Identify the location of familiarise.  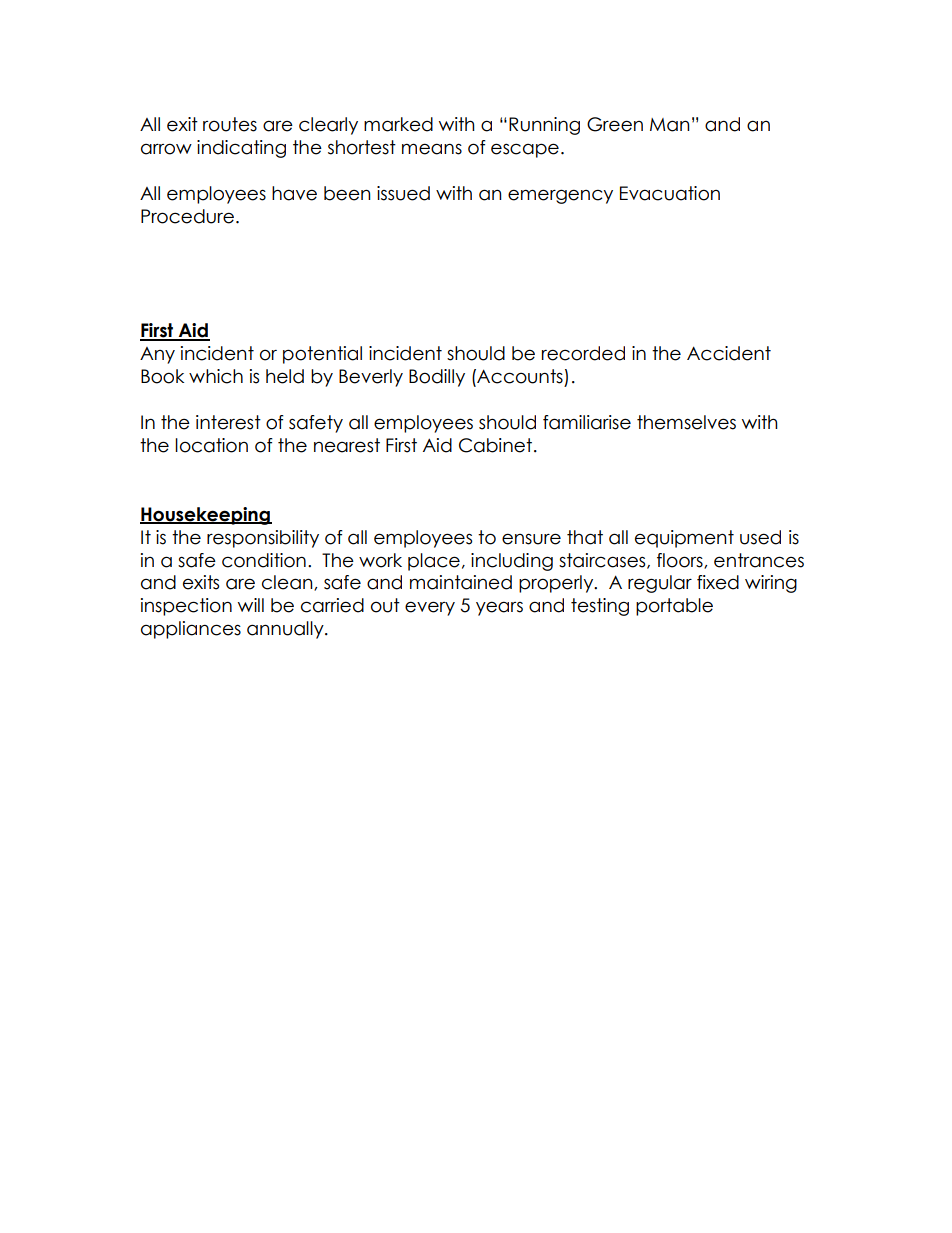
(587, 422).
